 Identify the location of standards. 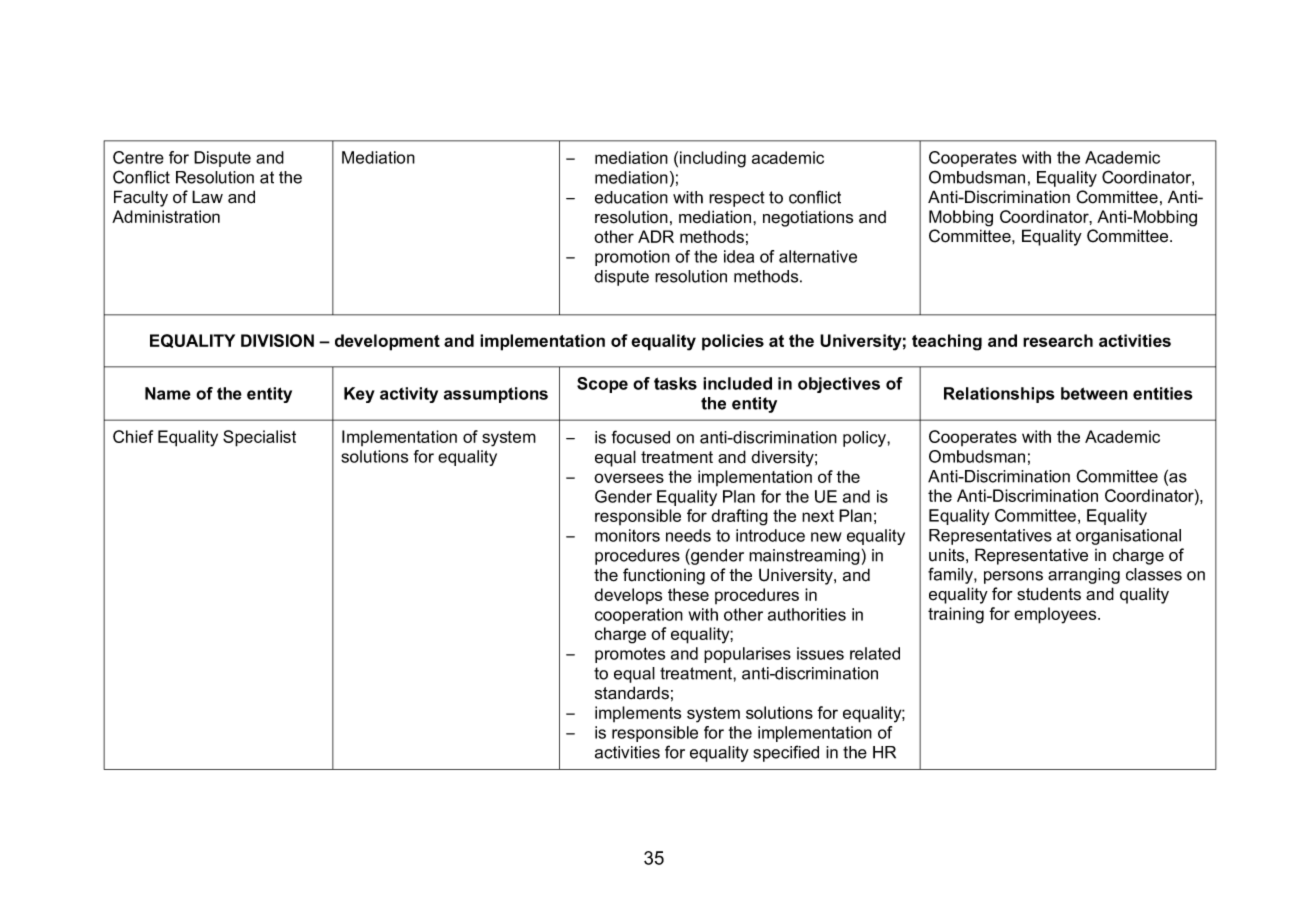
(632, 693).
